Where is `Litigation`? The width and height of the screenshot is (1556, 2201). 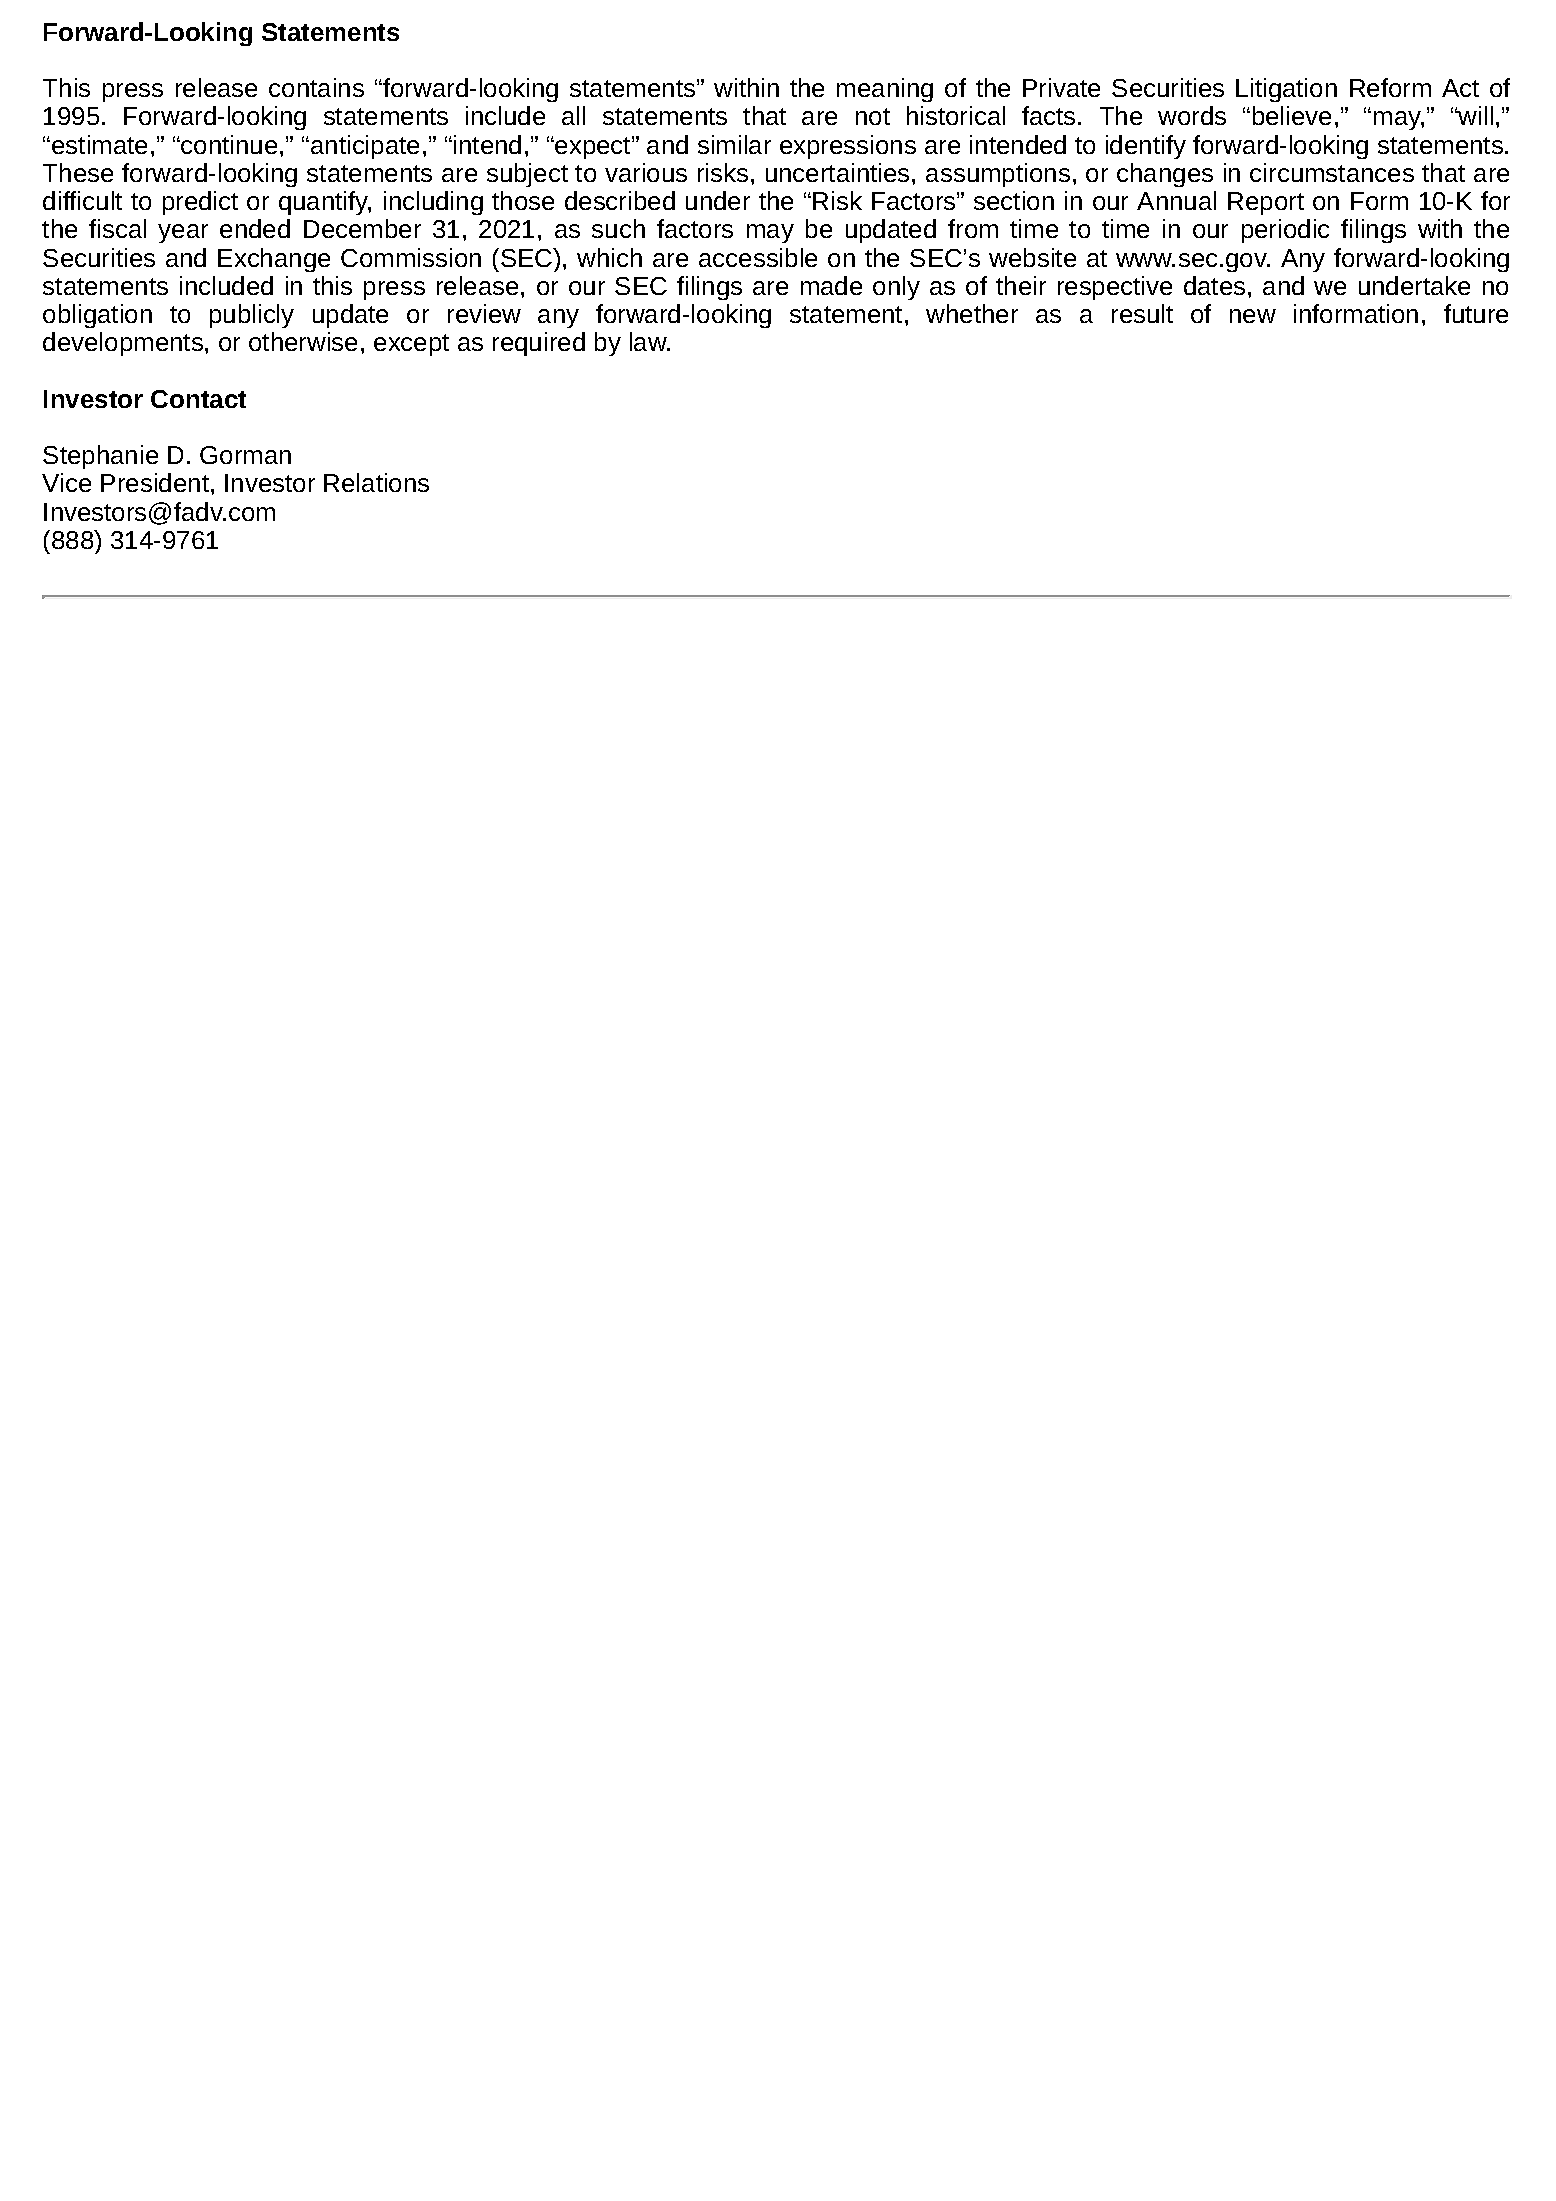
Litigation is located at coordinates (1286, 90).
